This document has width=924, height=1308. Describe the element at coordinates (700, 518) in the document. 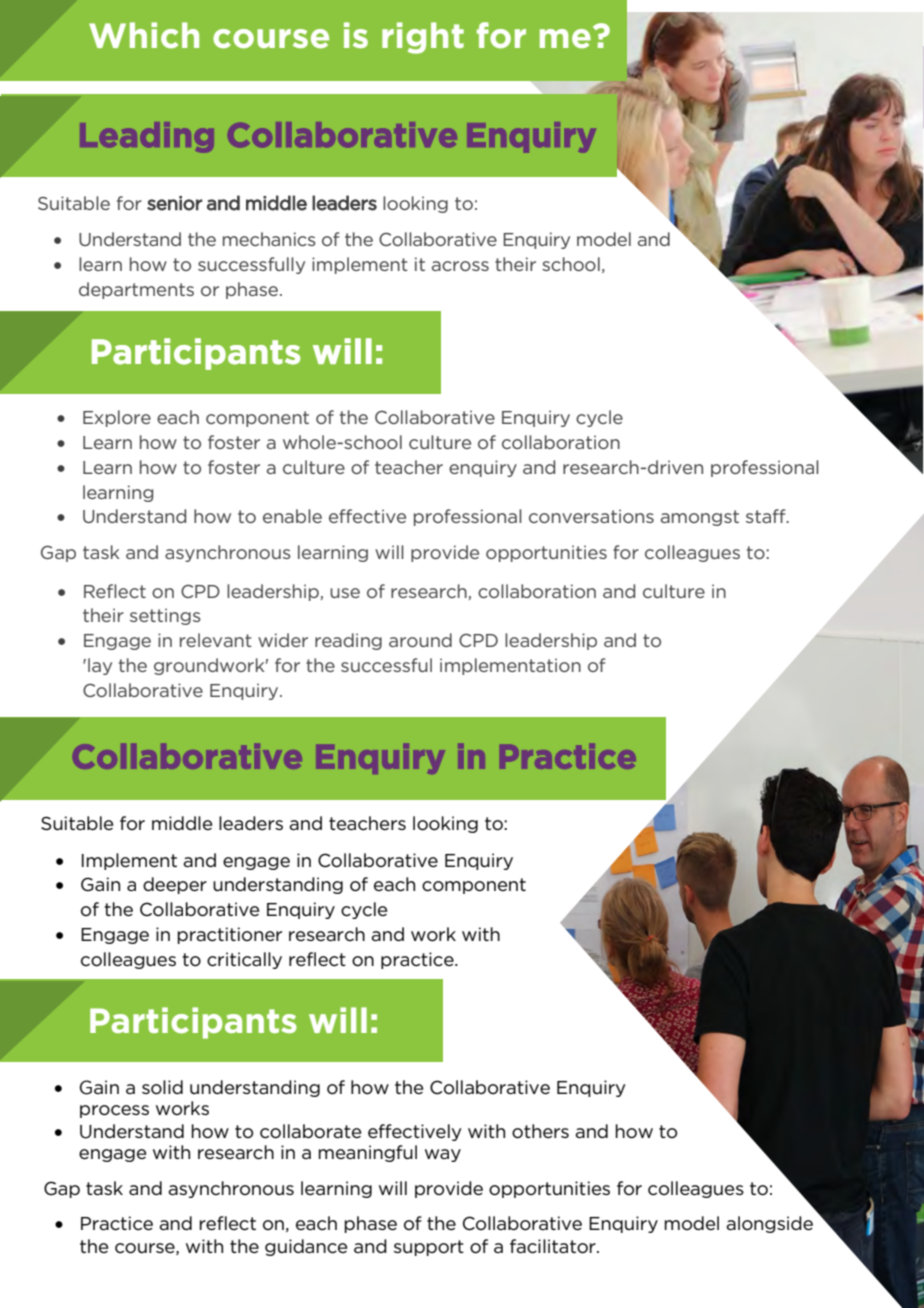

I see `amongst` at that location.
